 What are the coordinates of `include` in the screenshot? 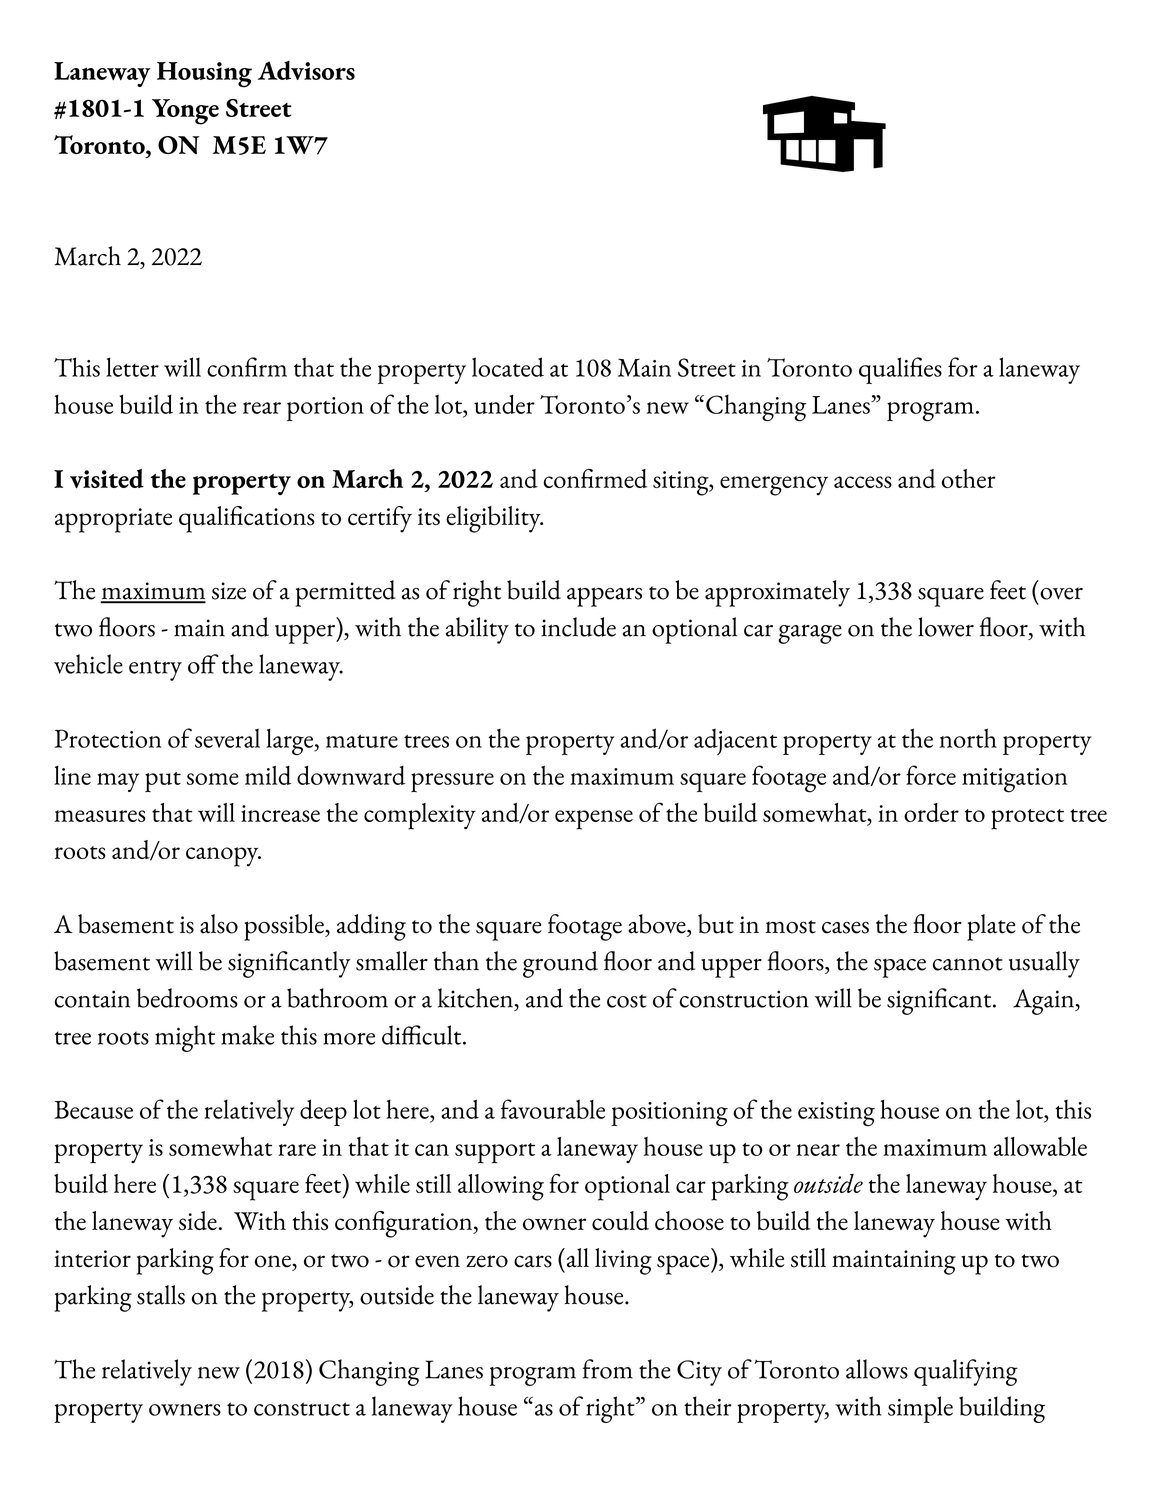 It's located at (578, 627).
